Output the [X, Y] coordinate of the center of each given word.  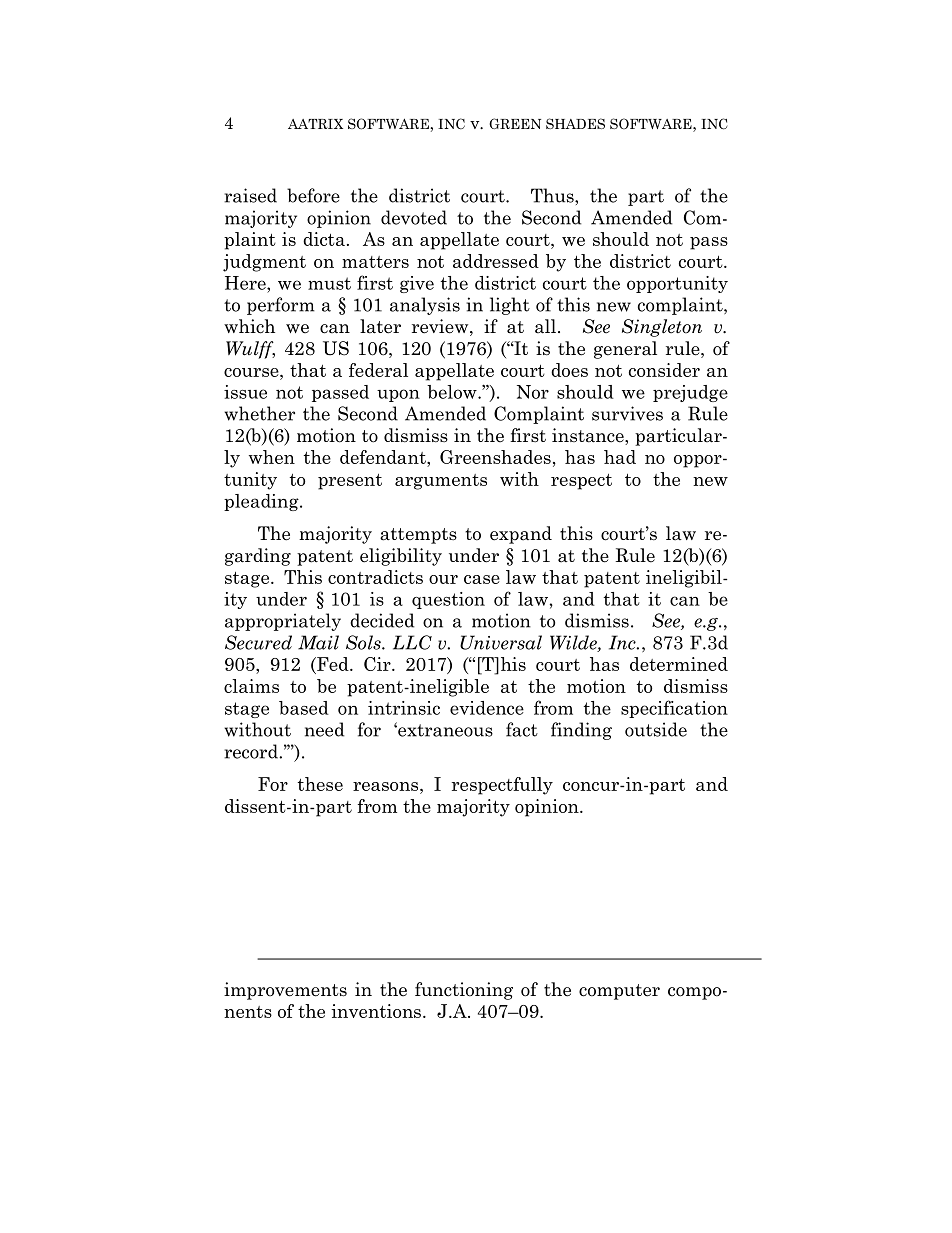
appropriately [283, 622]
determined [679, 664]
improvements [285, 991]
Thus [553, 195]
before [313, 195]
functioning [464, 991]
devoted [414, 217]
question [448, 600]
